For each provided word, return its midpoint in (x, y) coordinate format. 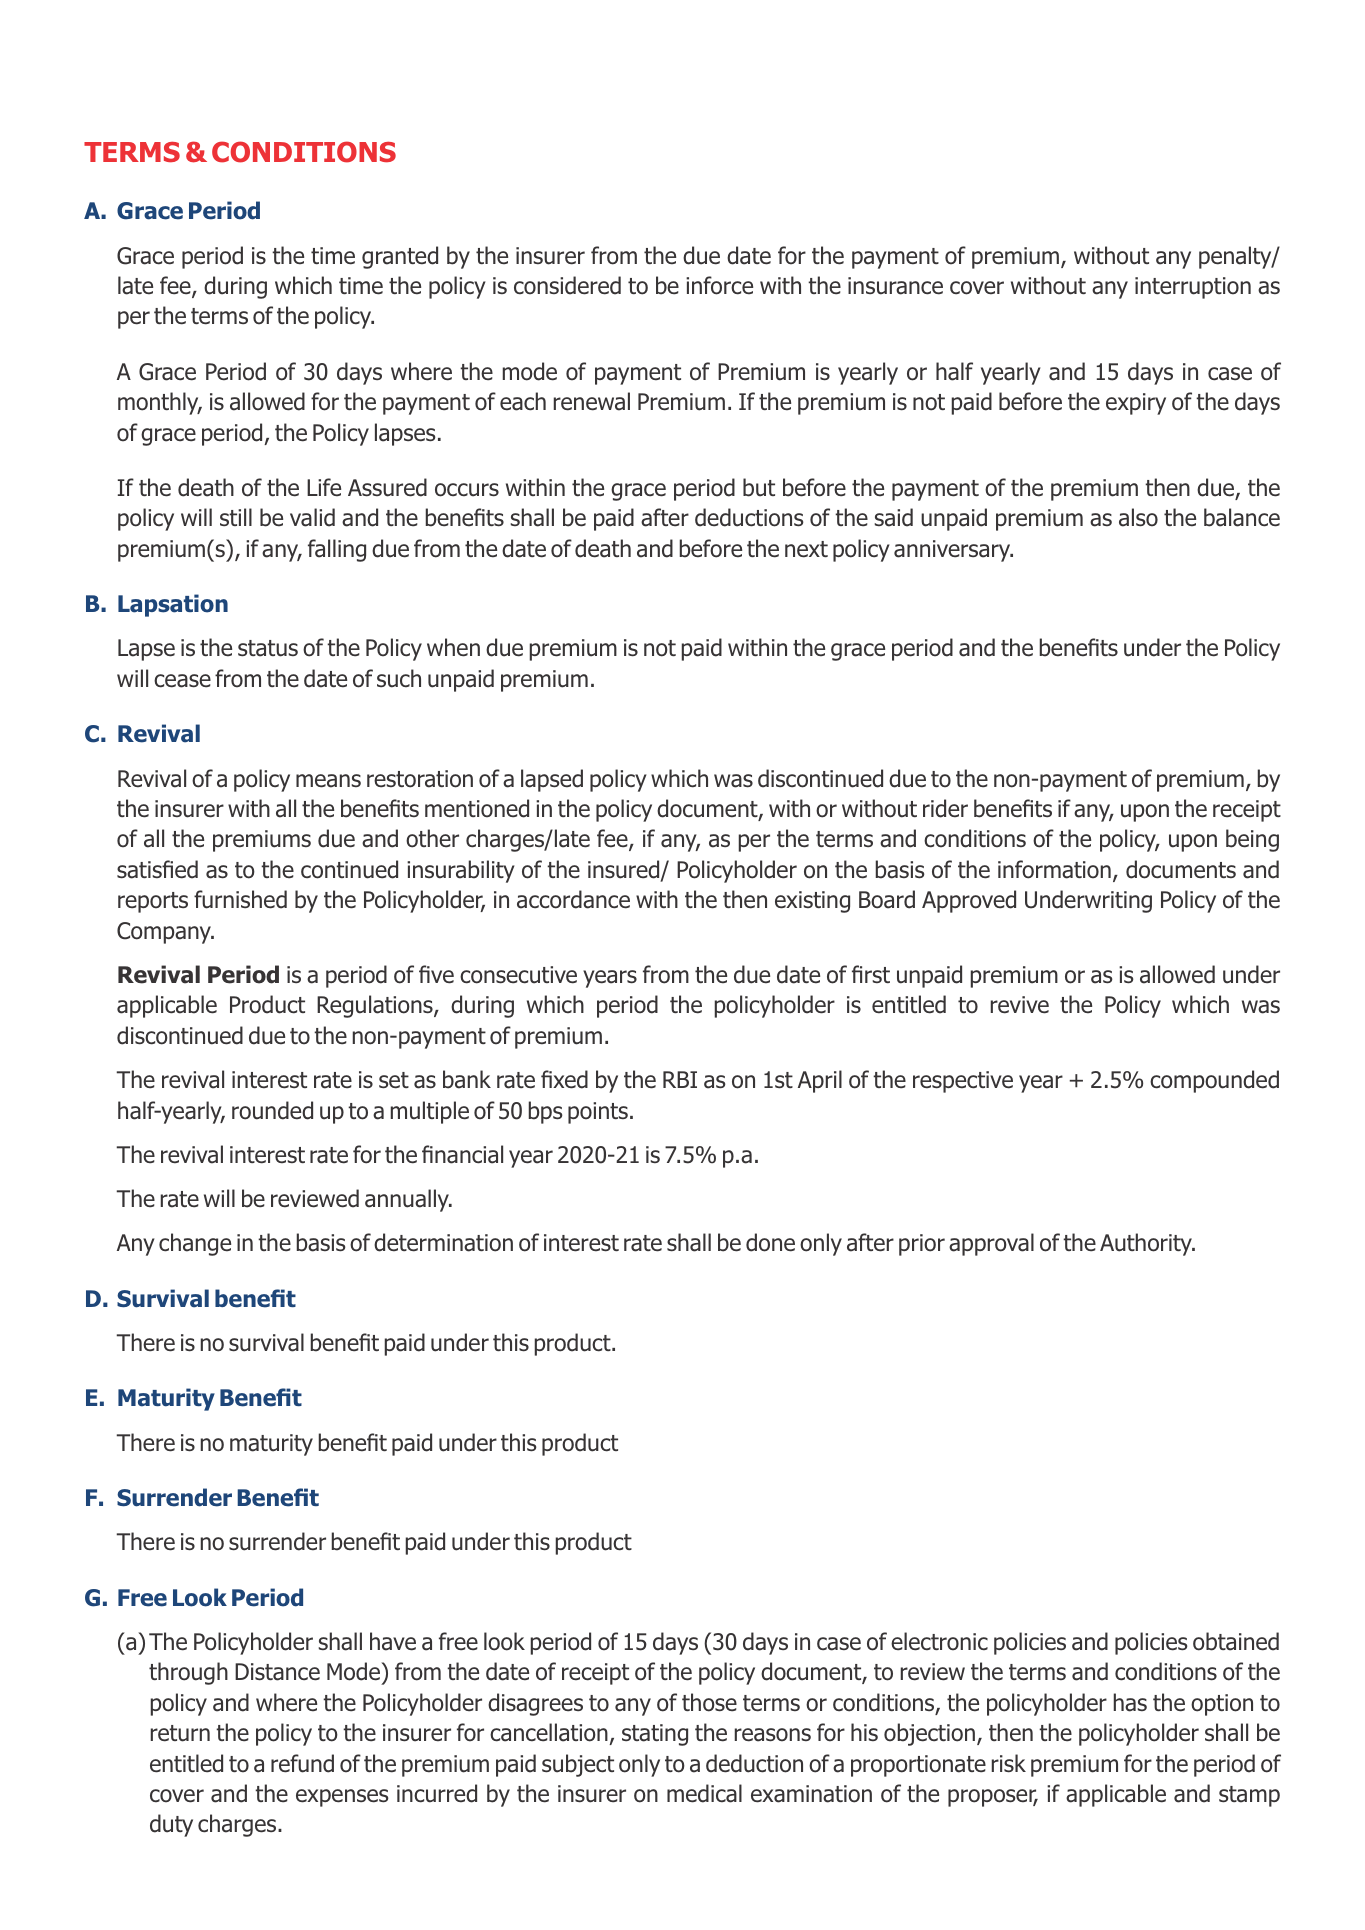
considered (567, 285)
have (393, 1641)
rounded (272, 1110)
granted (400, 257)
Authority (1147, 1244)
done (770, 1242)
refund (302, 1763)
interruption (1193, 288)
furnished (240, 899)
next (806, 549)
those (709, 1702)
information (1054, 869)
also (1138, 517)
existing (812, 902)
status (268, 648)
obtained (1236, 1641)
